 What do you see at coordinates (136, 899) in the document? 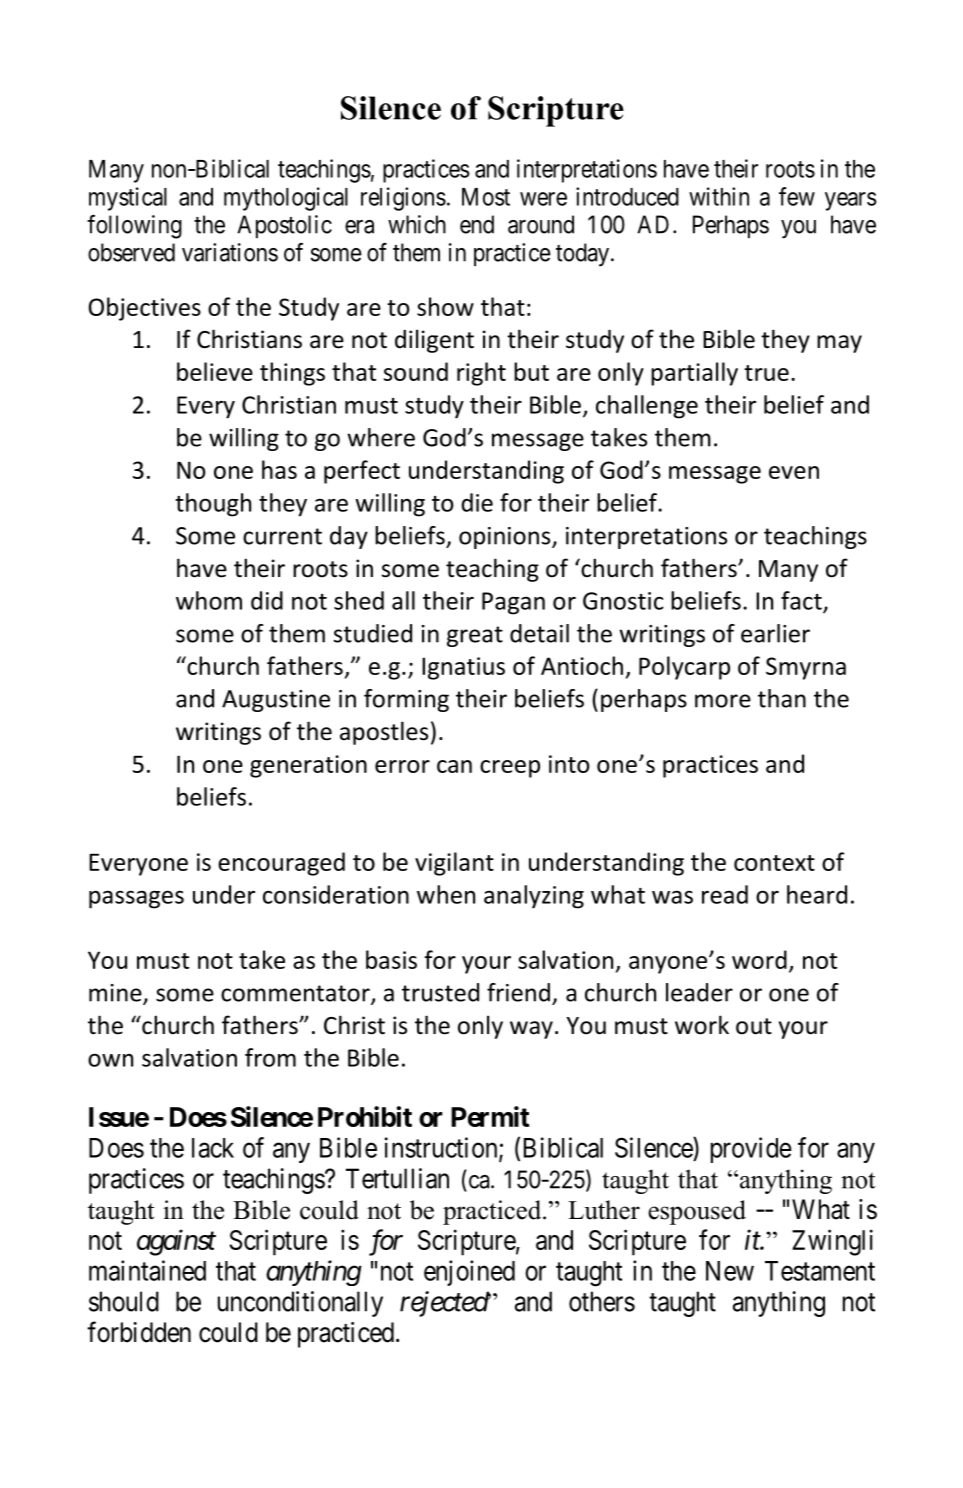
I see `passages` at bounding box center [136, 899].
